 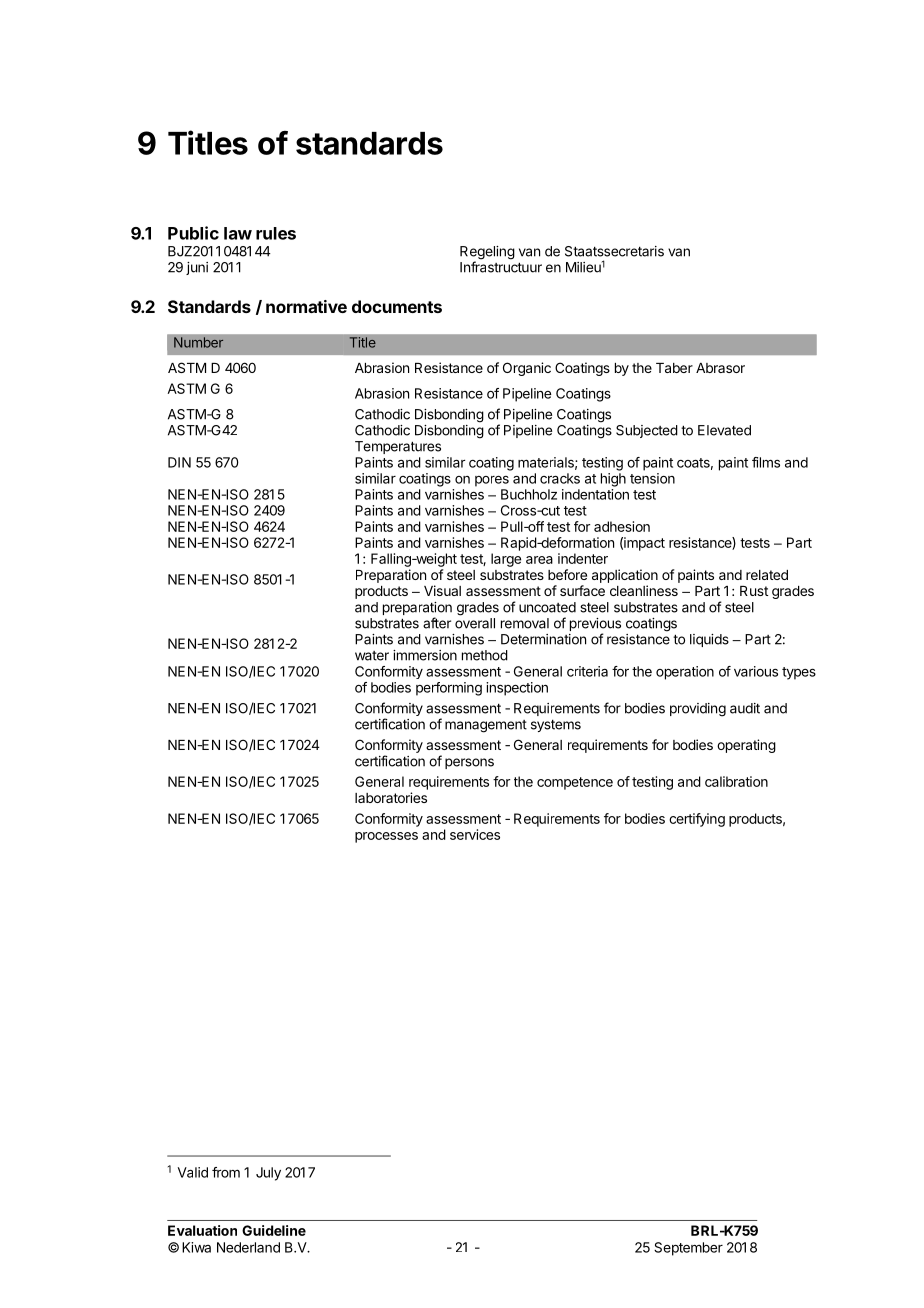 I want to click on Guideline, so click(x=274, y=1230).
